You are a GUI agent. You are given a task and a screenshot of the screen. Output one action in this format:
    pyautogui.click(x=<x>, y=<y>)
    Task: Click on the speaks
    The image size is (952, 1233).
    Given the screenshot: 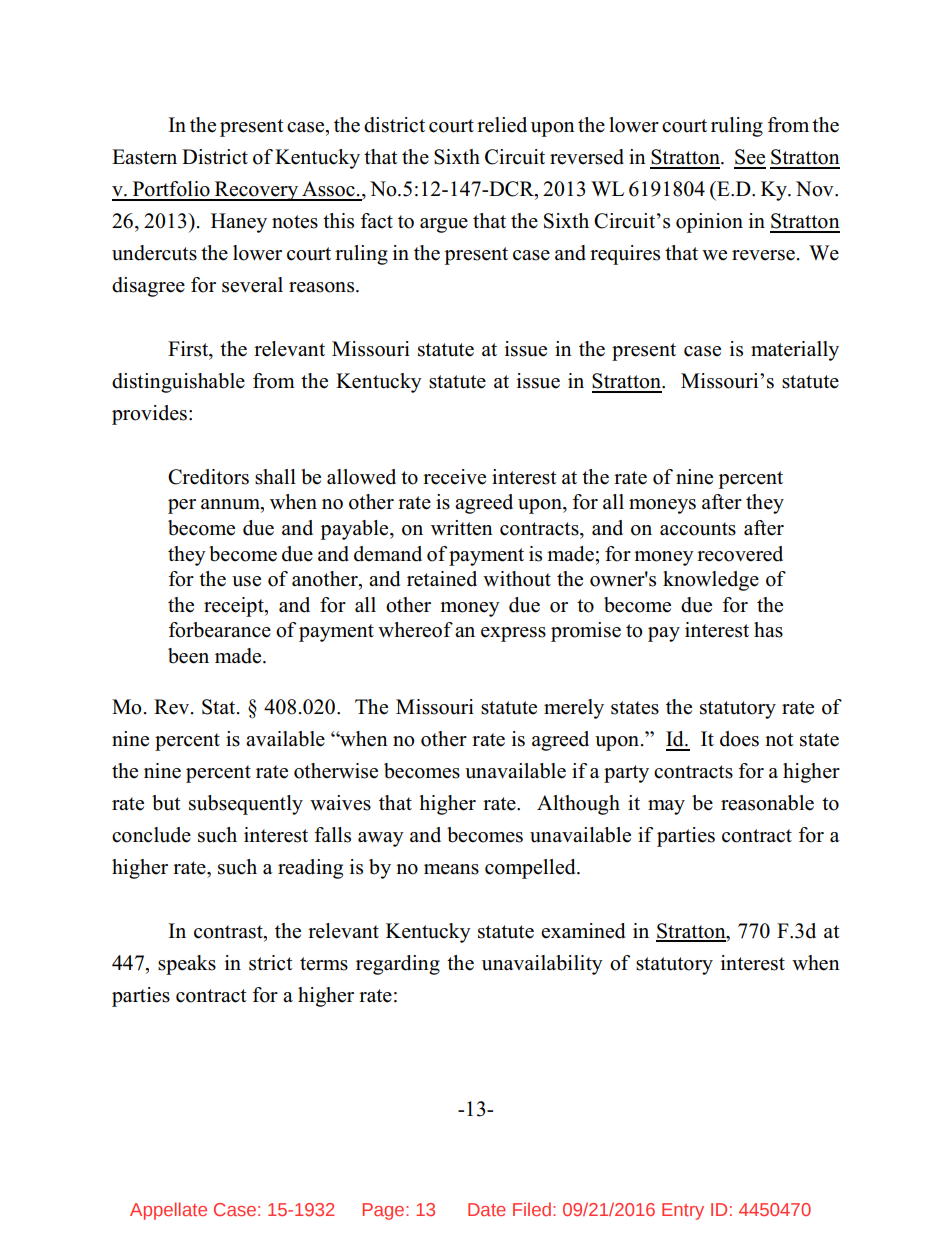 What is the action you would take?
    pyautogui.click(x=187, y=965)
